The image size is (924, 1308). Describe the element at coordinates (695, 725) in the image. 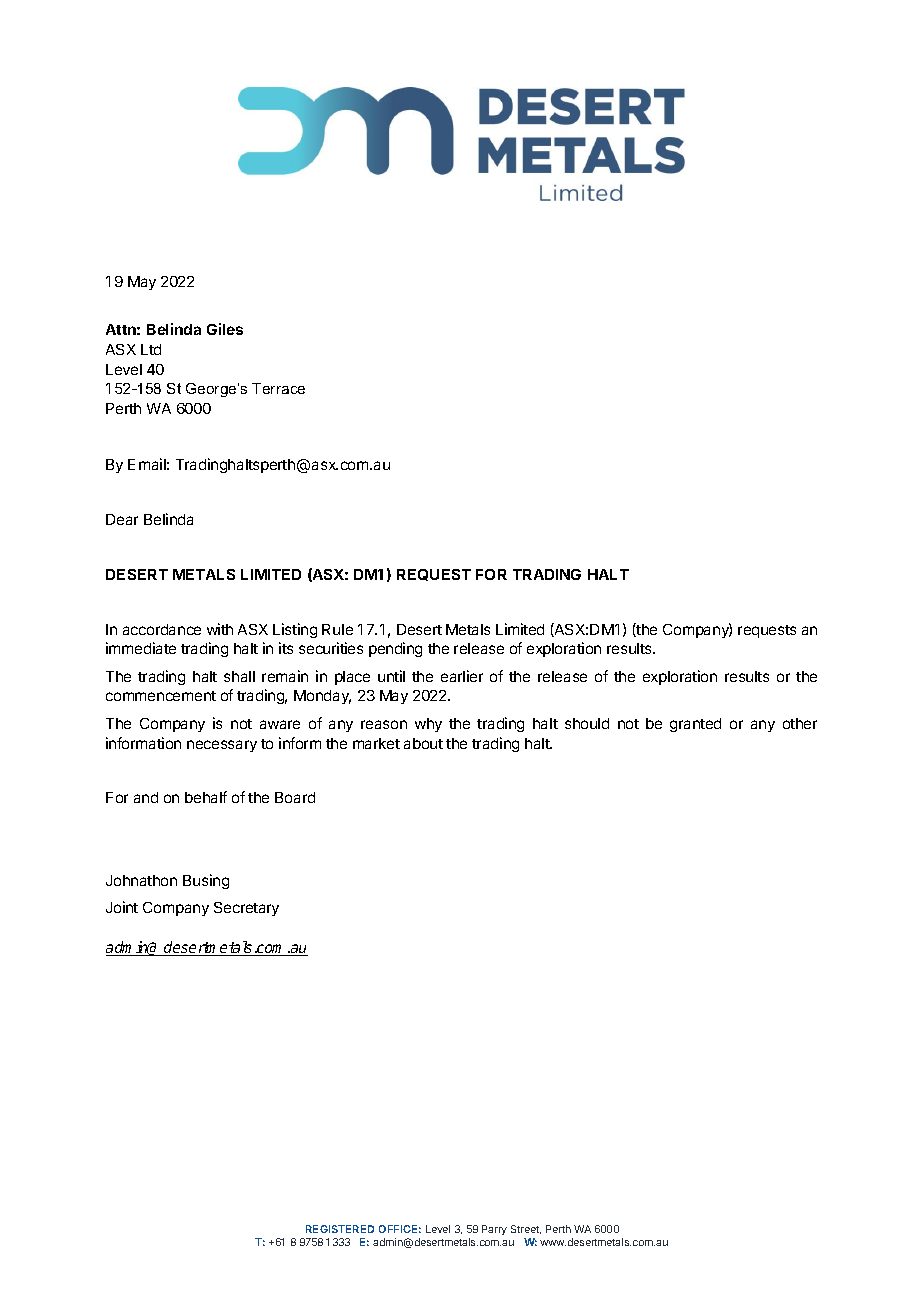

I see `granted` at that location.
